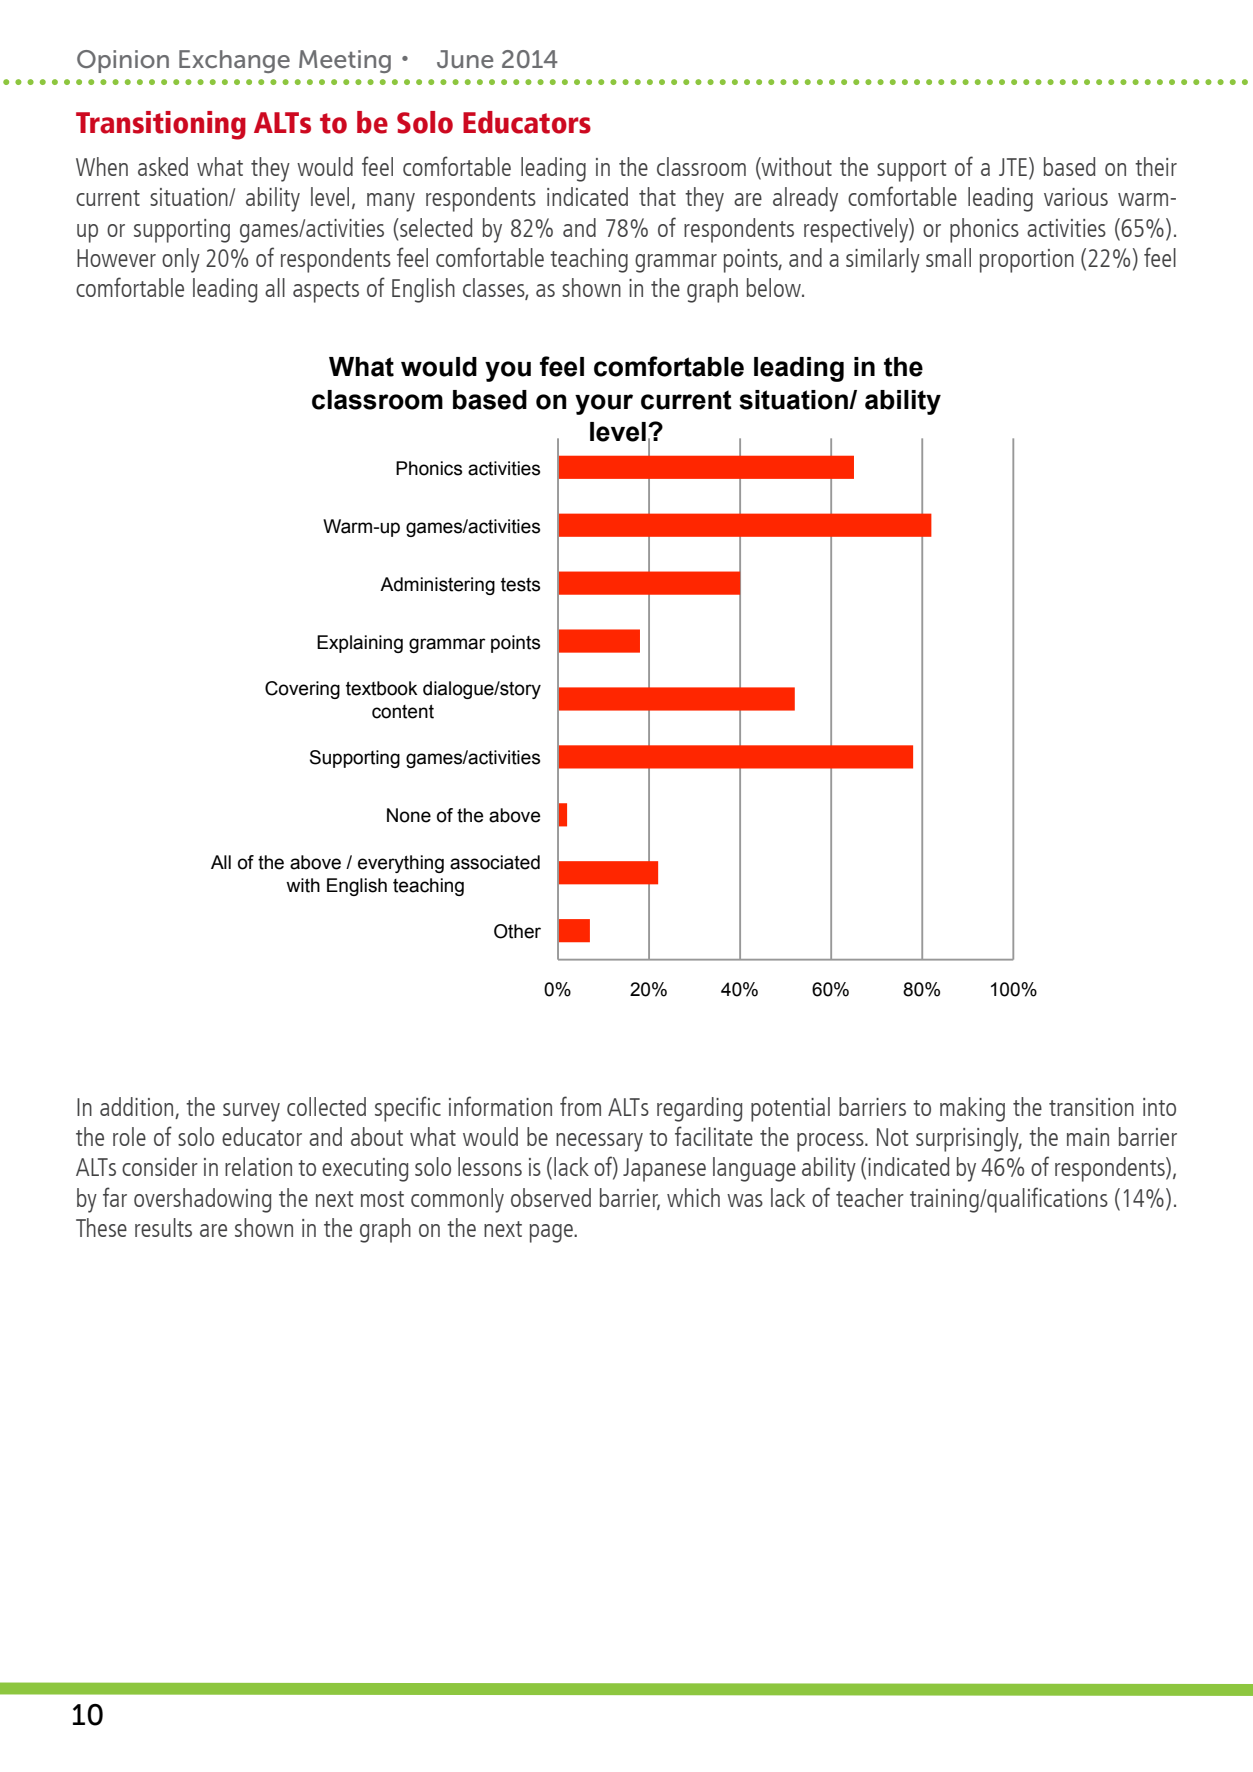 The width and height of the page is (1253, 1772). What do you see at coordinates (1088, 1137) in the page?
I see `main` at bounding box center [1088, 1137].
